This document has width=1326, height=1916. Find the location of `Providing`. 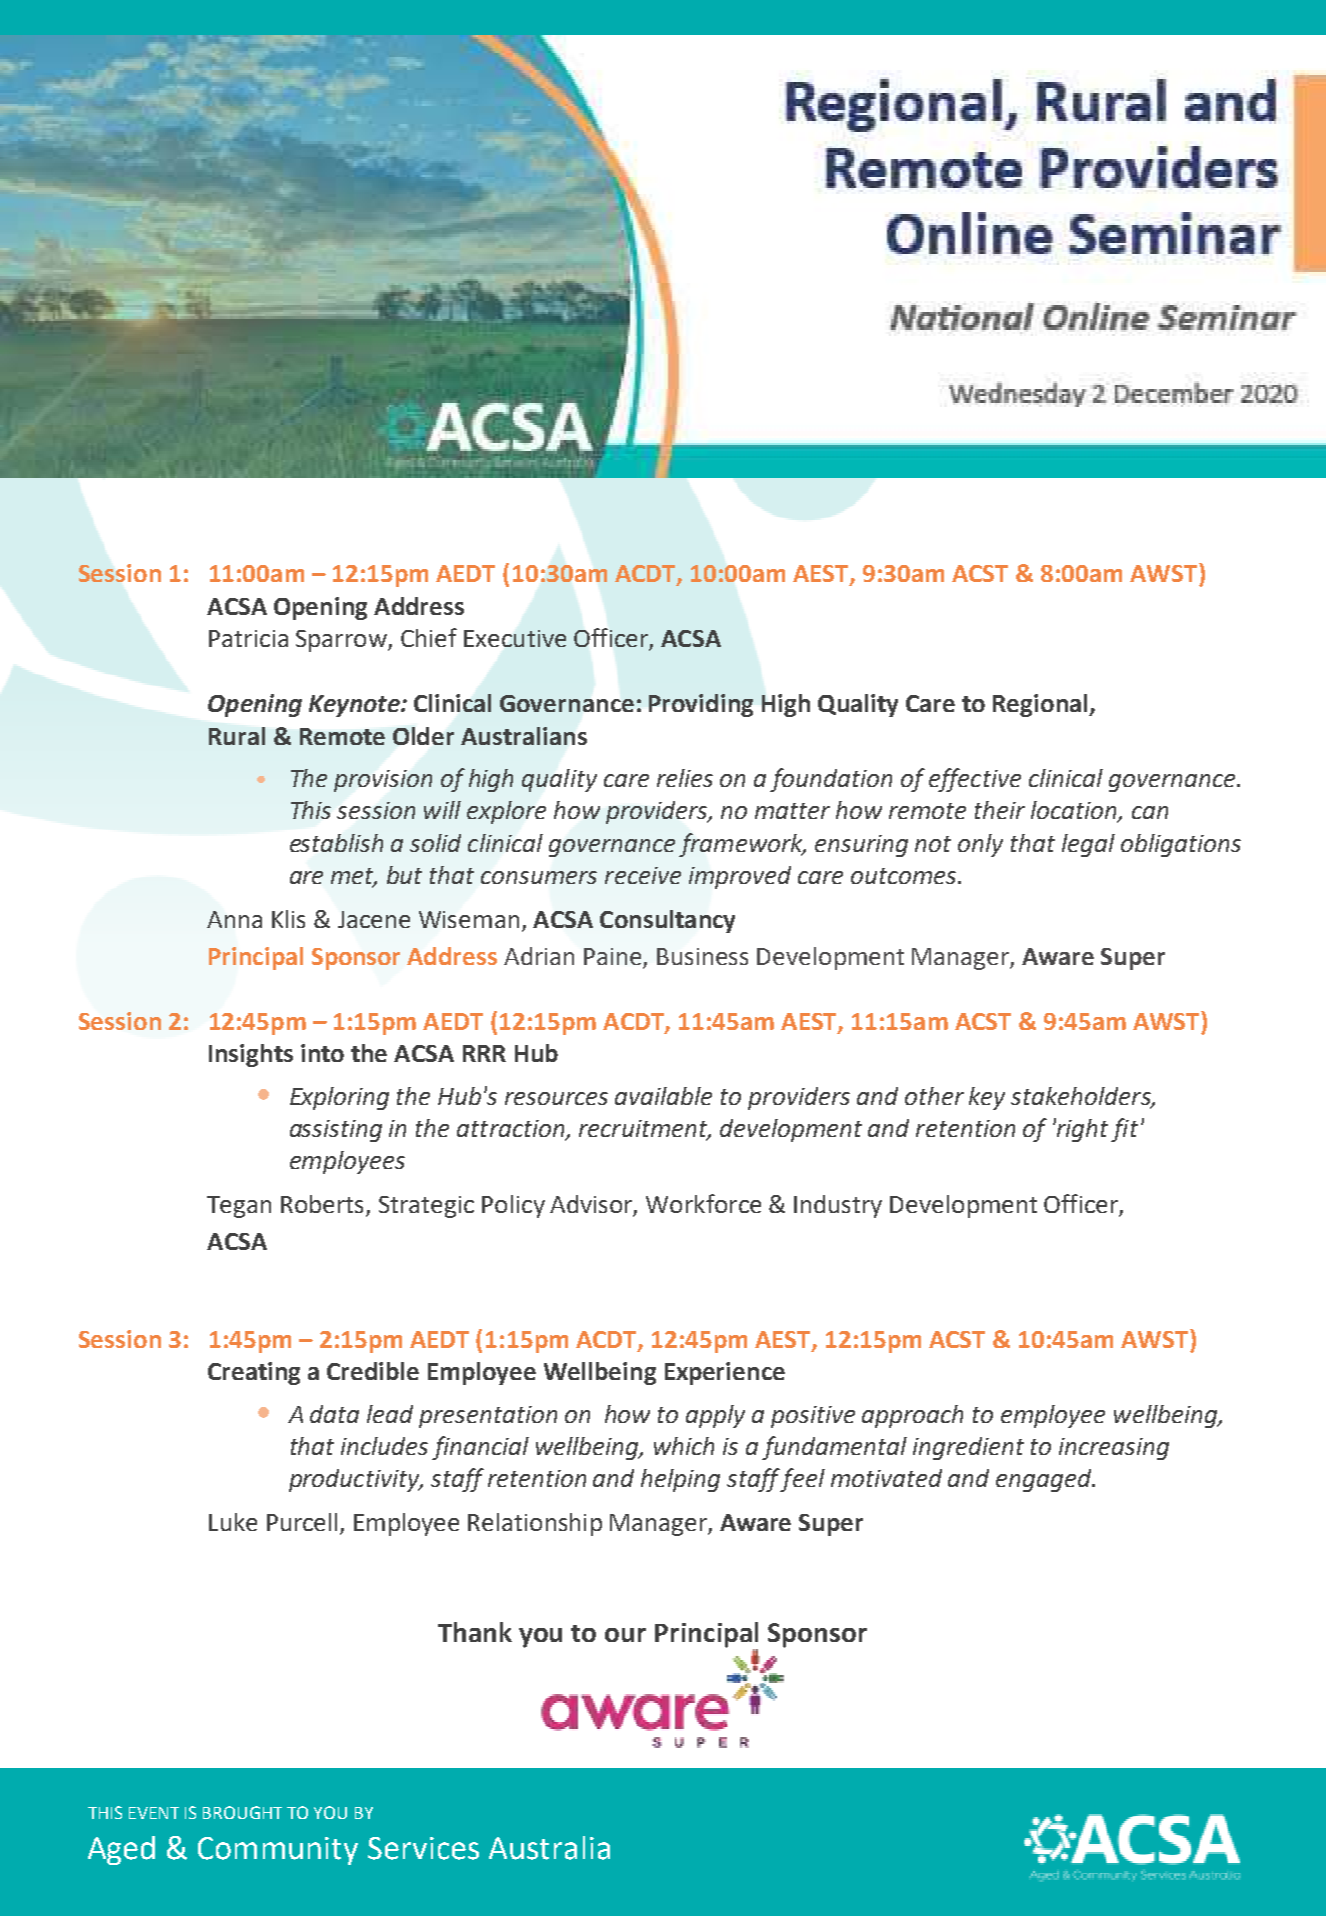

Providing is located at coordinates (701, 705).
